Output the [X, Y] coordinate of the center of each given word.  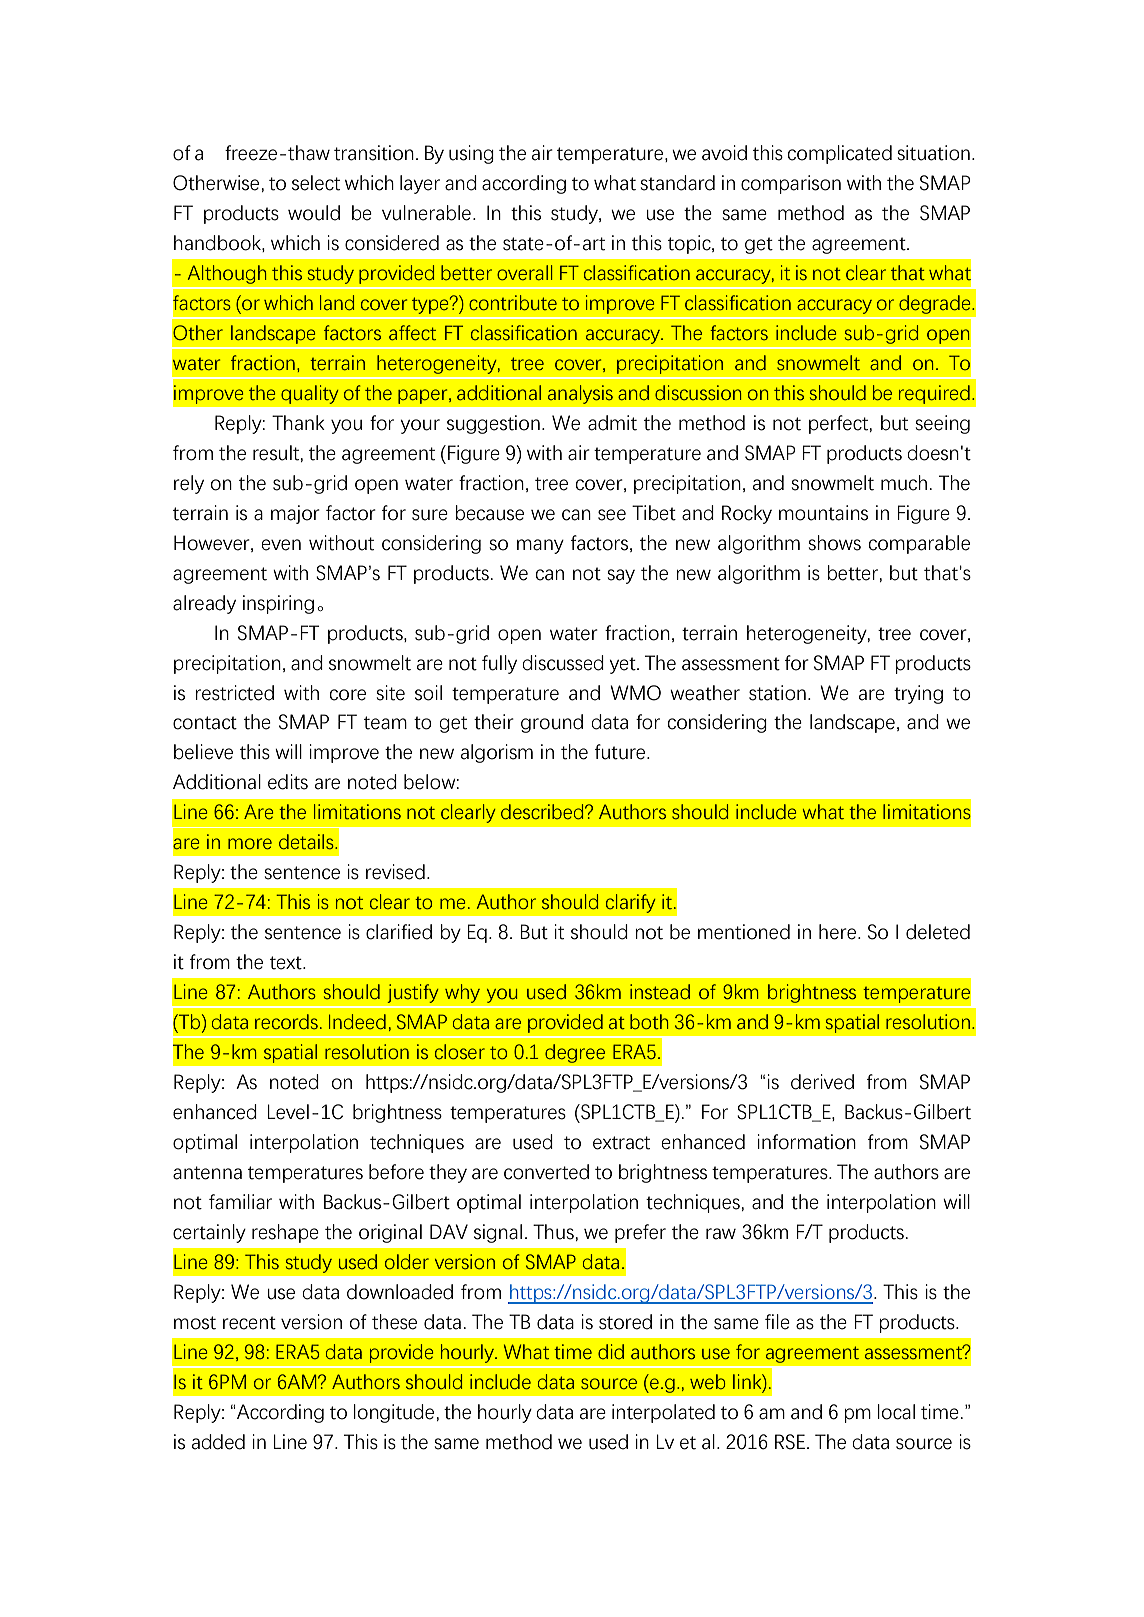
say [621, 576]
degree [575, 1053]
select [316, 183]
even [281, 545]
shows [834, 543]
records [286, 1021]
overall [524, 272]
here [839, 932]
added [218, 1442]
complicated [840, 154]
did [611, 1351]
